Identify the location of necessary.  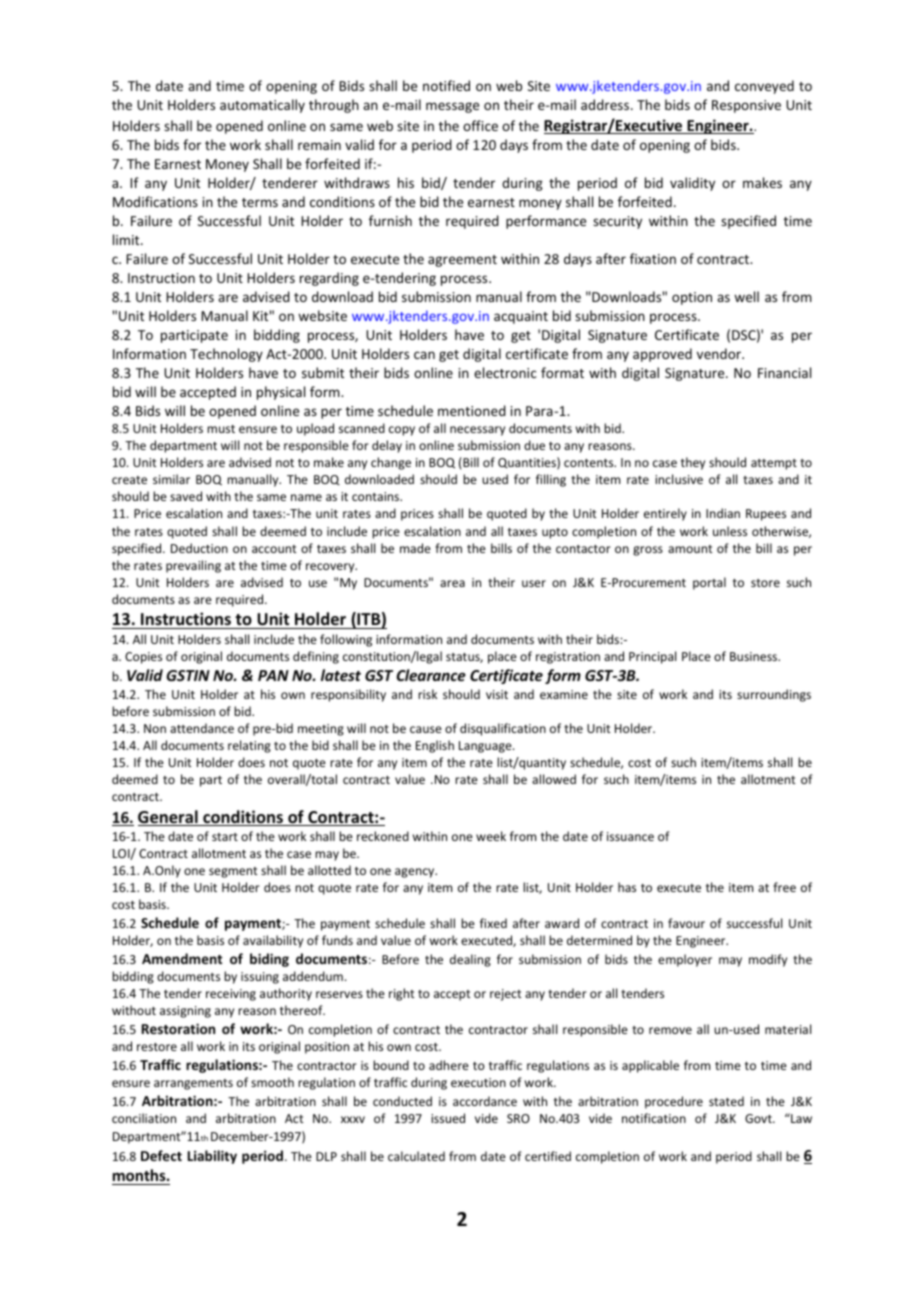
(477, 431).
